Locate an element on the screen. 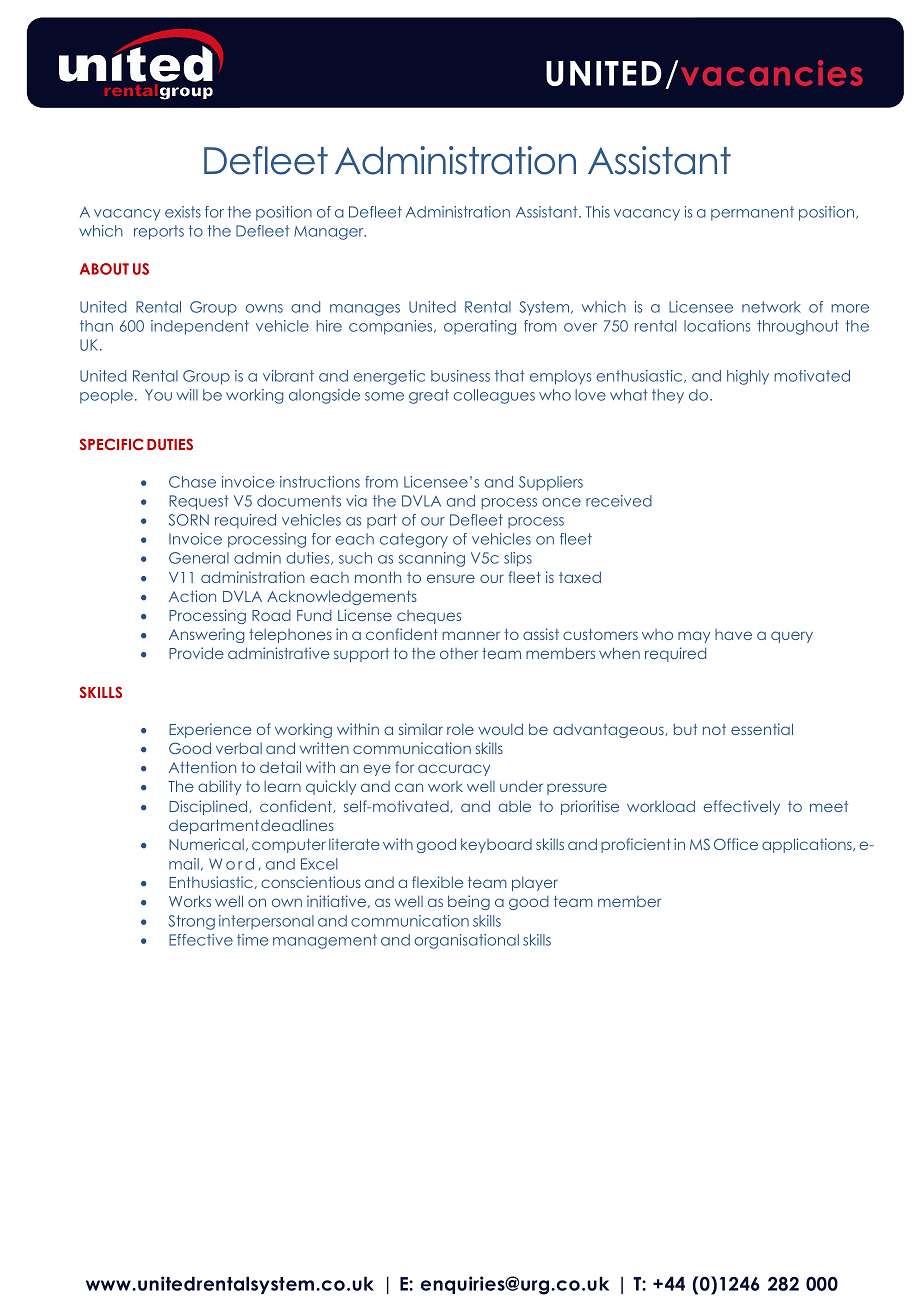 The height and width of the screenshot is (1310, 924). have is located at coordinates (733, 634).
